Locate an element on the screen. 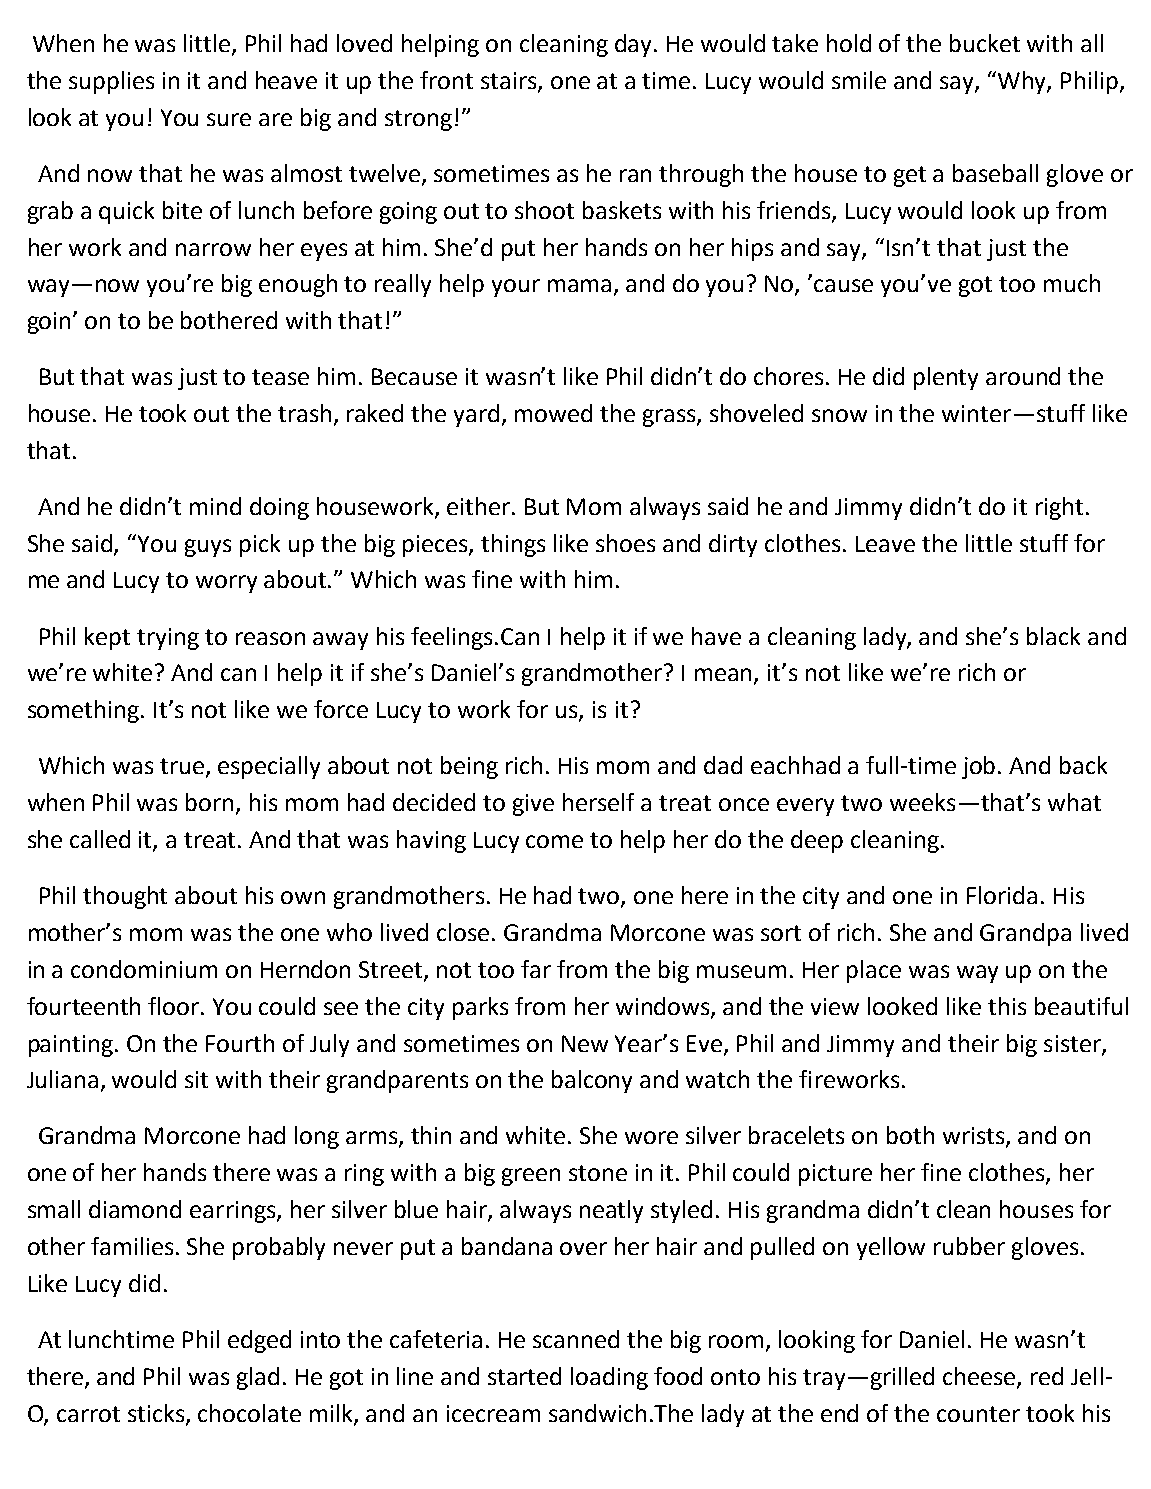 The width and height of the screenshot is (1151, 1489). counter is located at coordinates (978, 1414).
